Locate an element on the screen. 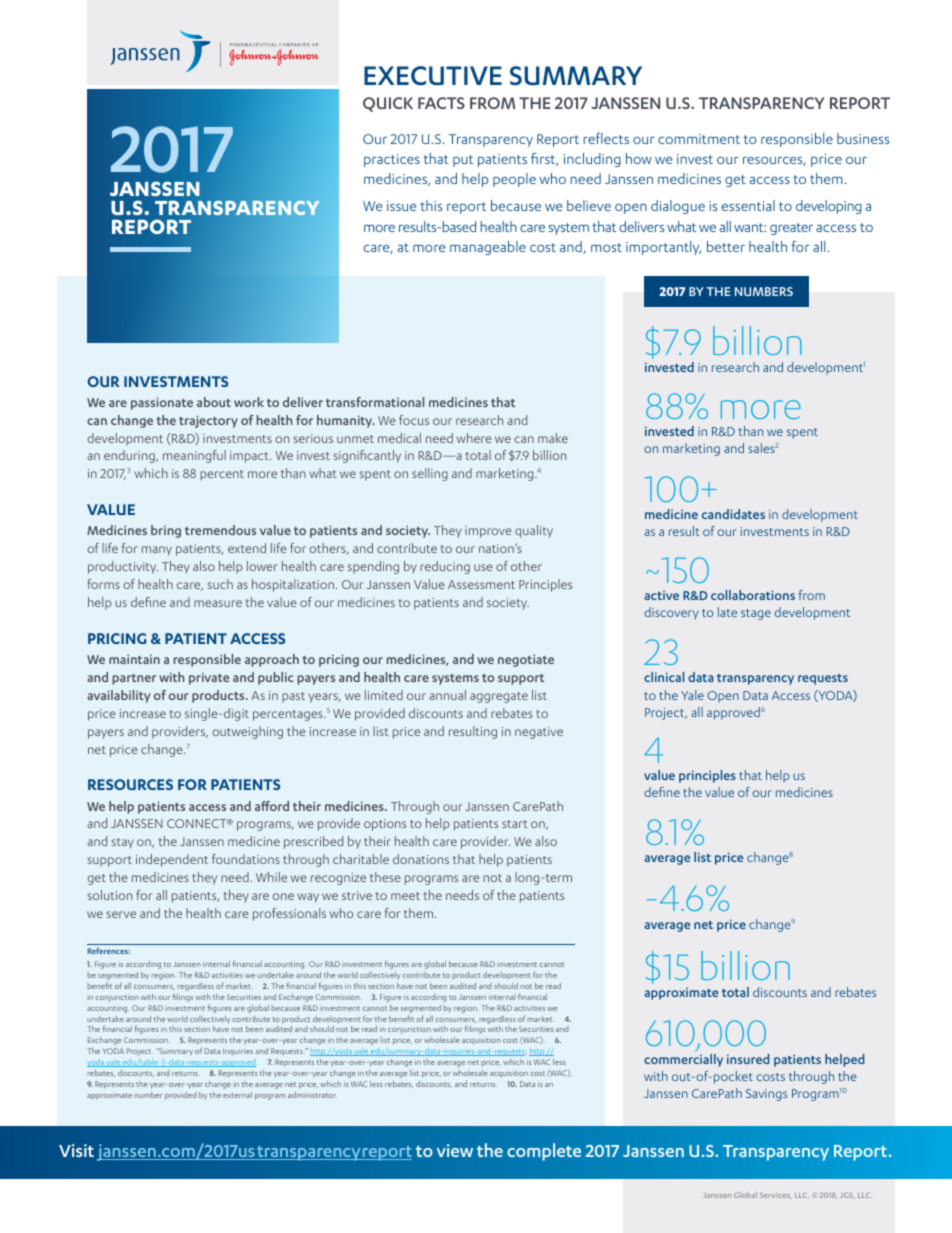 The height and width of the screenshot is (1233, 952). FACTS is located at coordinates (441, 103).
